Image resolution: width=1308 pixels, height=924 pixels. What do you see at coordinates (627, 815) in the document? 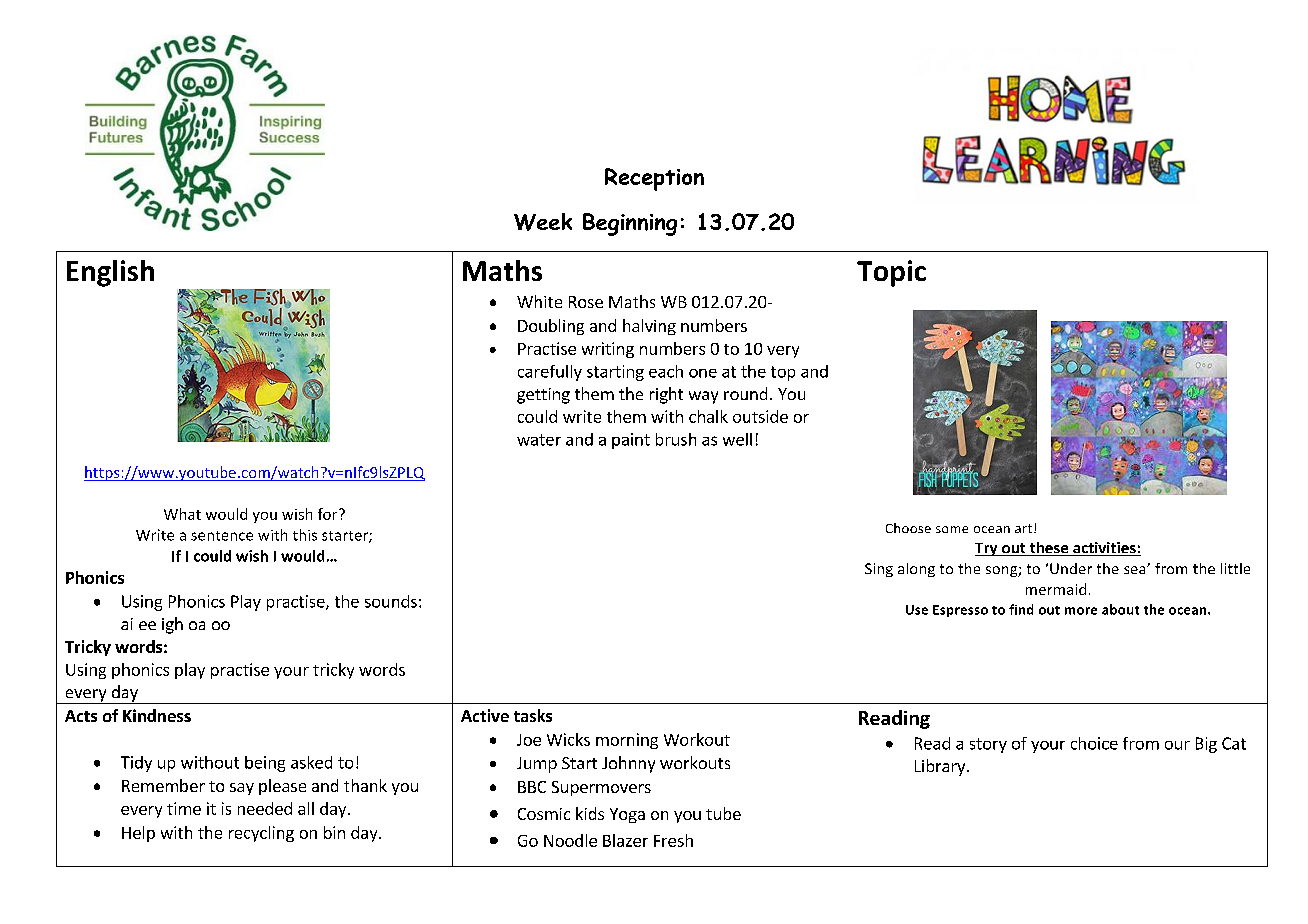
I see `Yoga` at bounding box center [627, 815].
